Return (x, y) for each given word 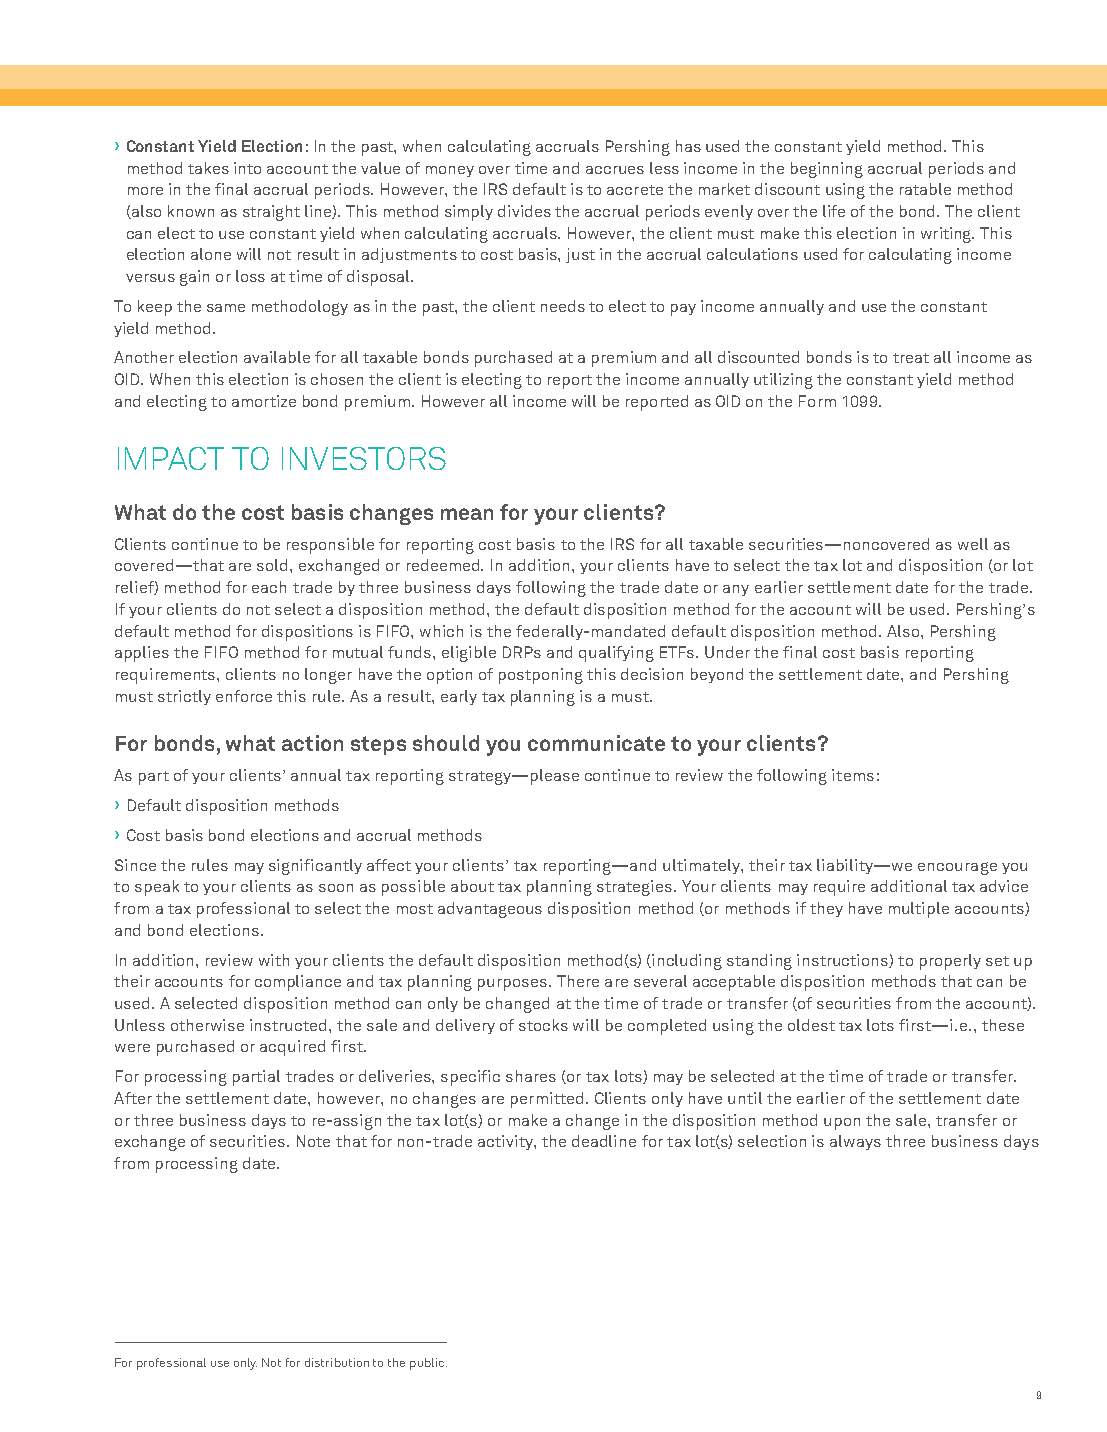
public (428, 1364)
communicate (596, 743)
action (312, 743)
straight (271, 213)
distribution (337, 1362)
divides (524, 211)
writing (947, 235)
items (853, 775)
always (855, 1142)
